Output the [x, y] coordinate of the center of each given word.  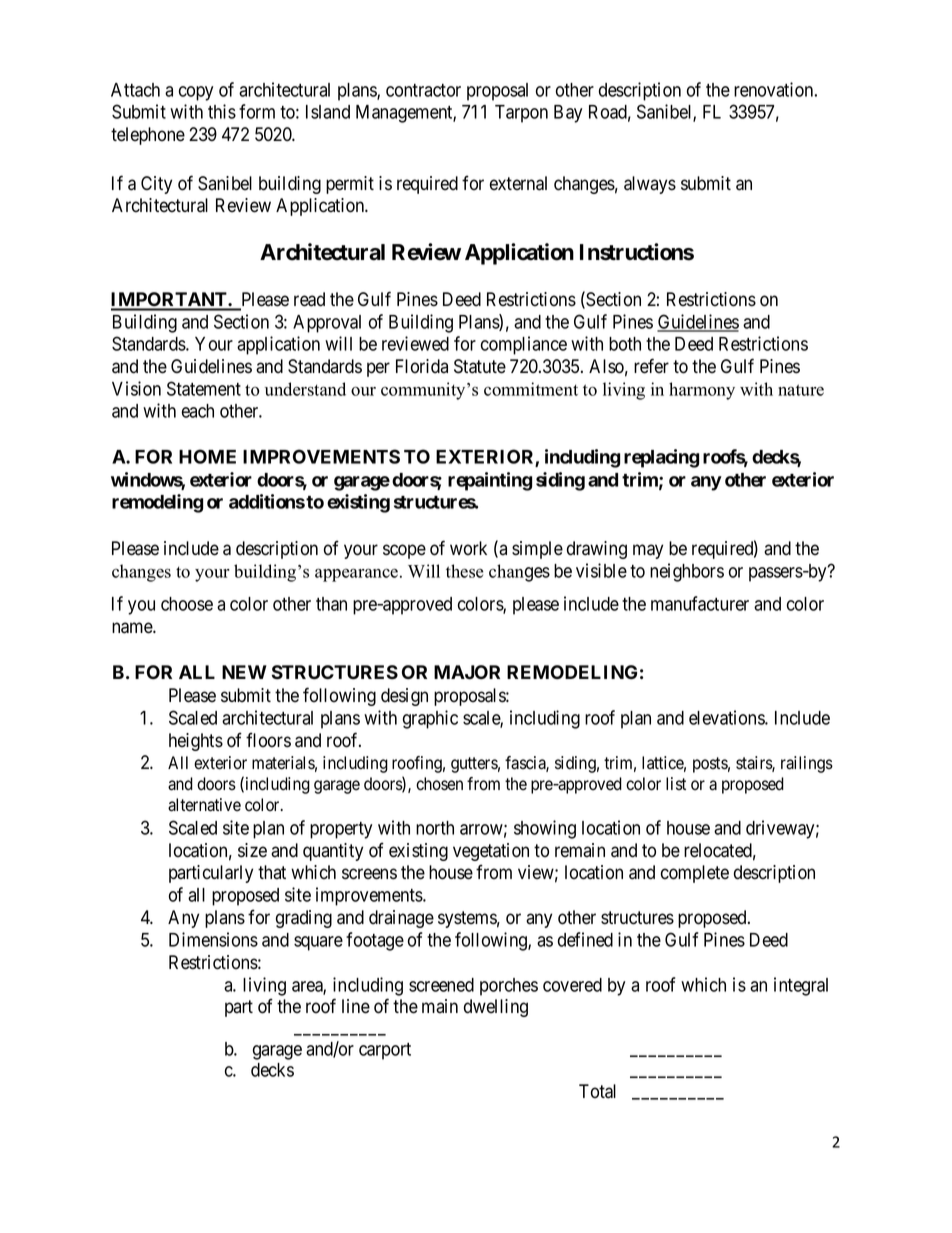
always [650, 185]
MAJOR [467, 672]
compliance [524, 345]
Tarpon [521, 114]
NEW [244, 672]
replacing [661, 458]
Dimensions [213, 939]
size [252, 850]
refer [651, 366]
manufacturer [700, 603]
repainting [490, 481]
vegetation [491, 852]
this [222, 111]
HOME [207, 456]
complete [695, 874]
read [309, 299]
